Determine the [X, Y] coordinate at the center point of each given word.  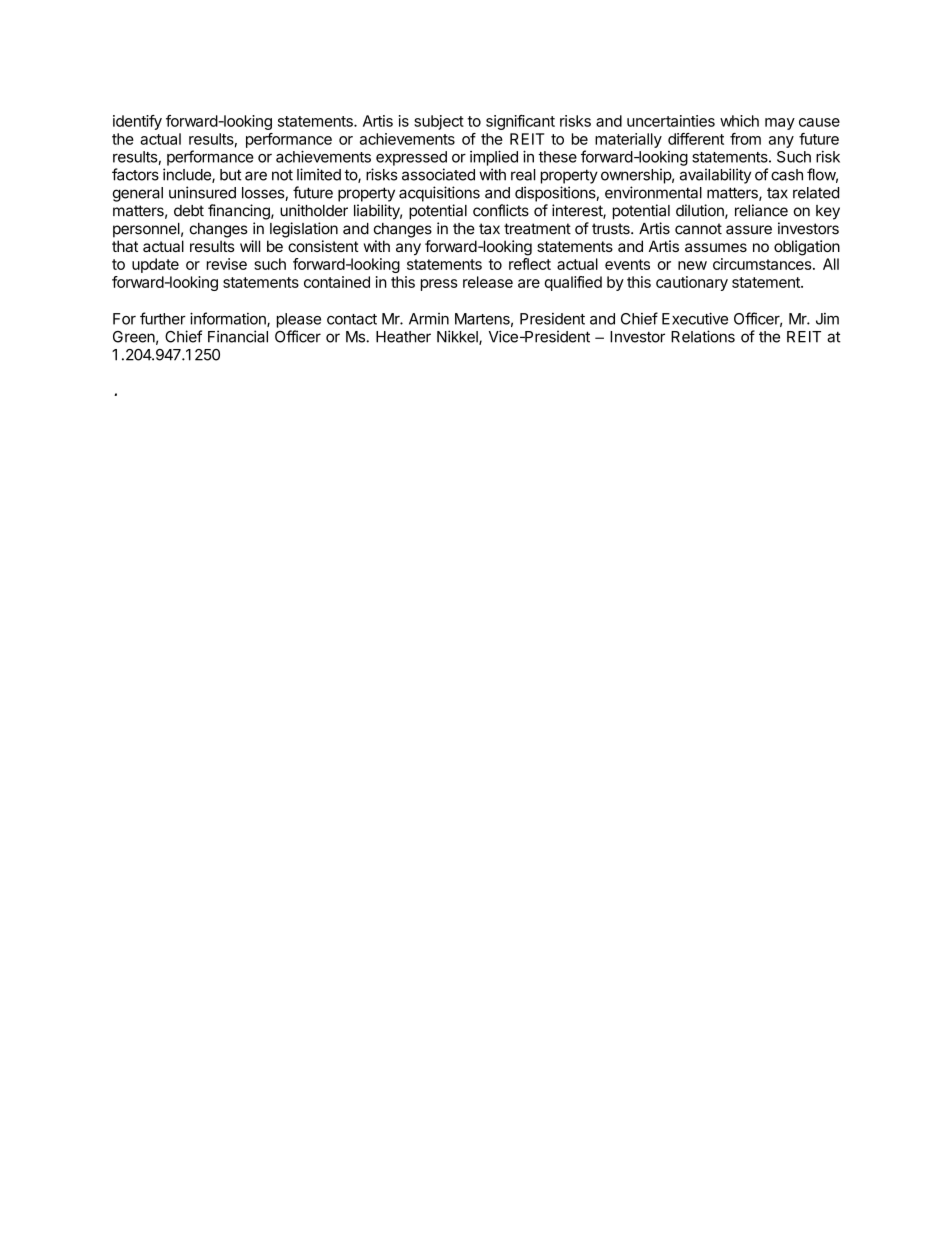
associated [438, 174]
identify [137, 122]
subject [439, 122]
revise [227, 264]
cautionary [692, 283]
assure [749, 230]
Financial [238, 336]
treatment [537, 229]
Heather [403, 337]
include [188, 175]
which [739, 121]
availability [715, 176]
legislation [304, 230]
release [488, 282]
